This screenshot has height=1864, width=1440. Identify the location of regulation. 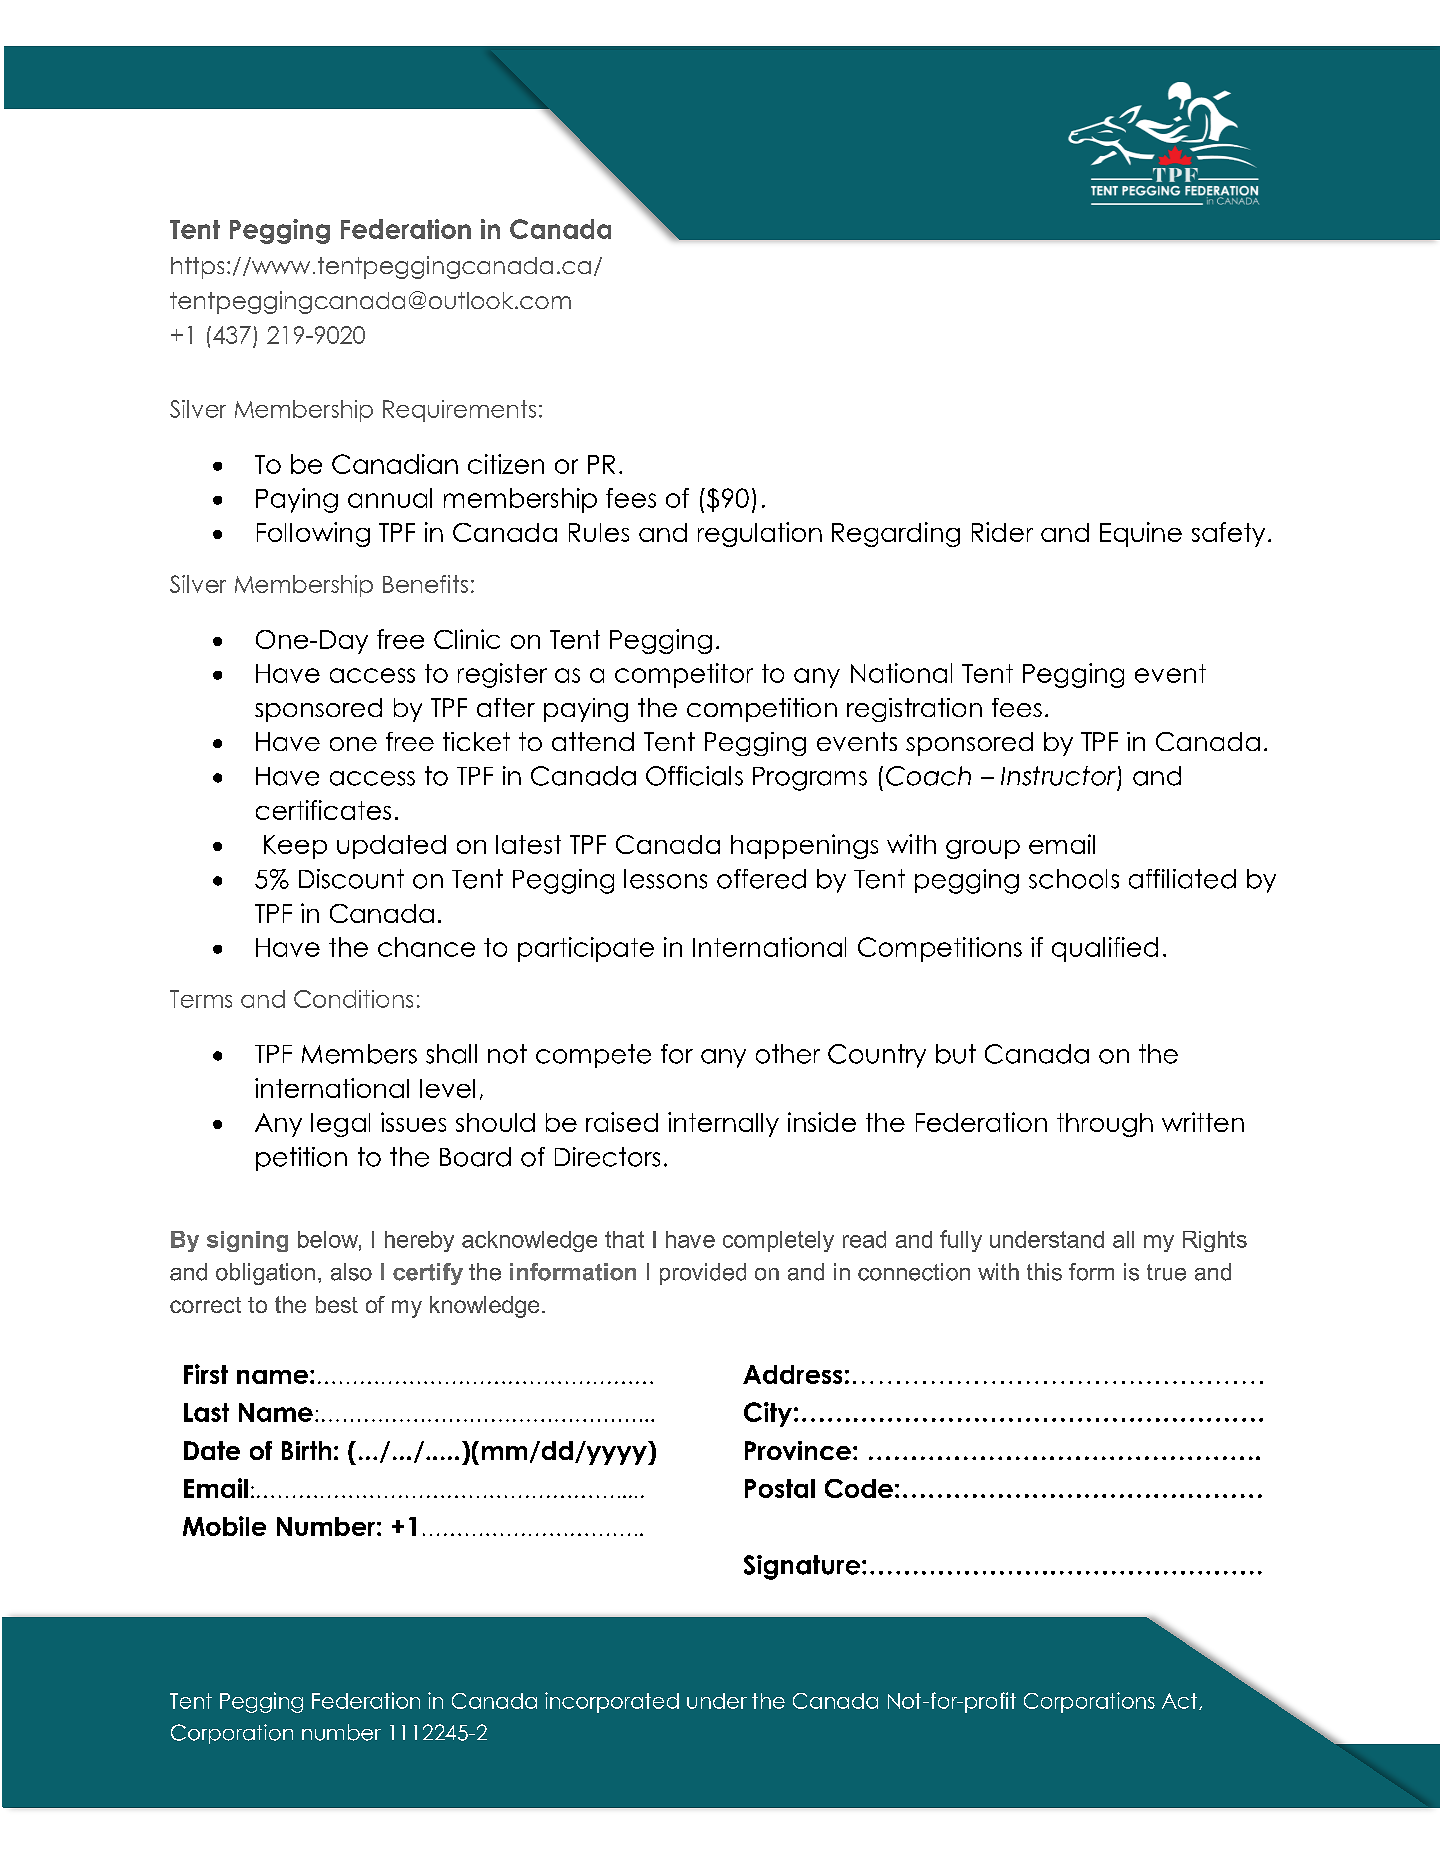
(760, 534).
